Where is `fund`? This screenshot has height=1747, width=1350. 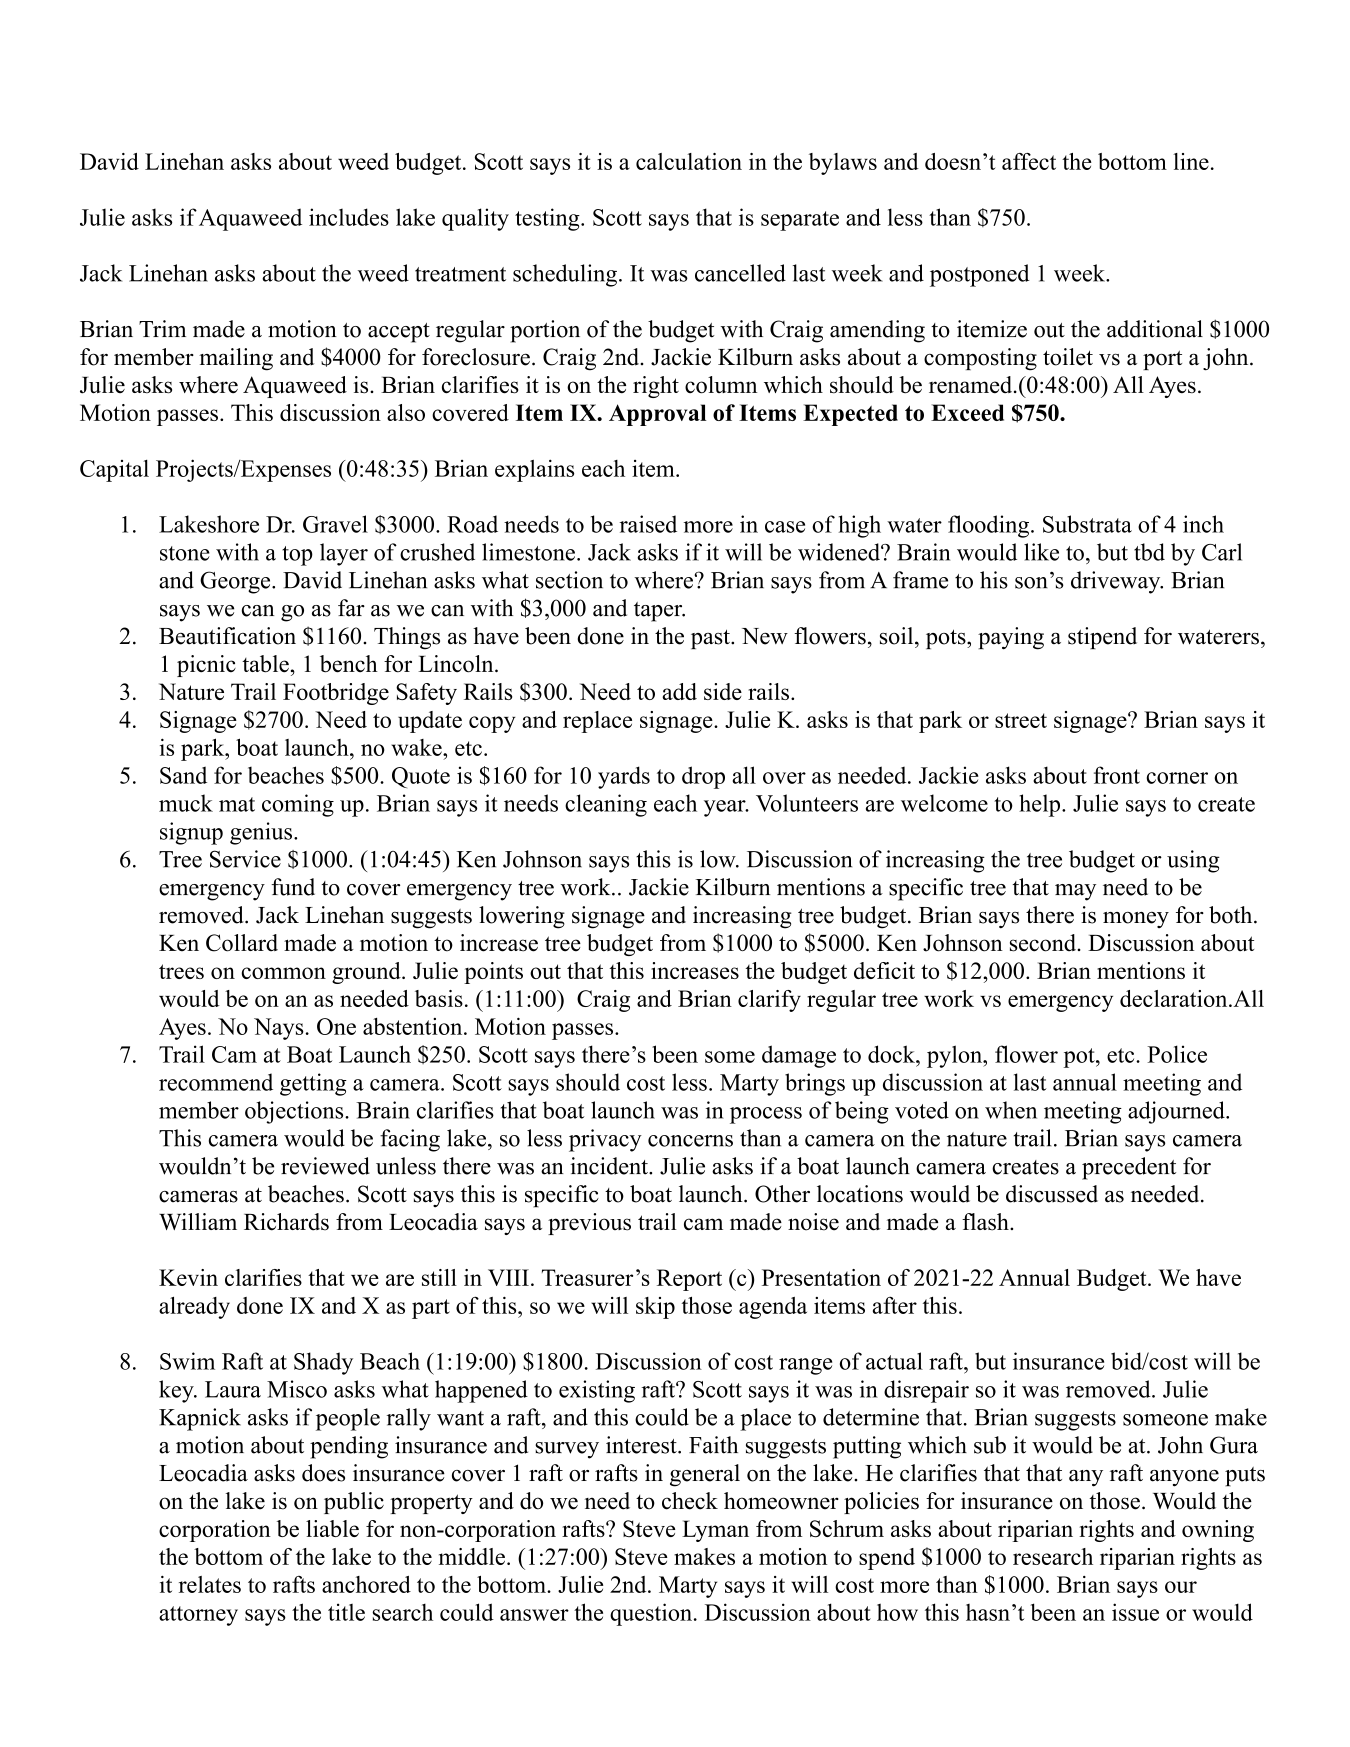 fund is located at coordinates (293, 887).
